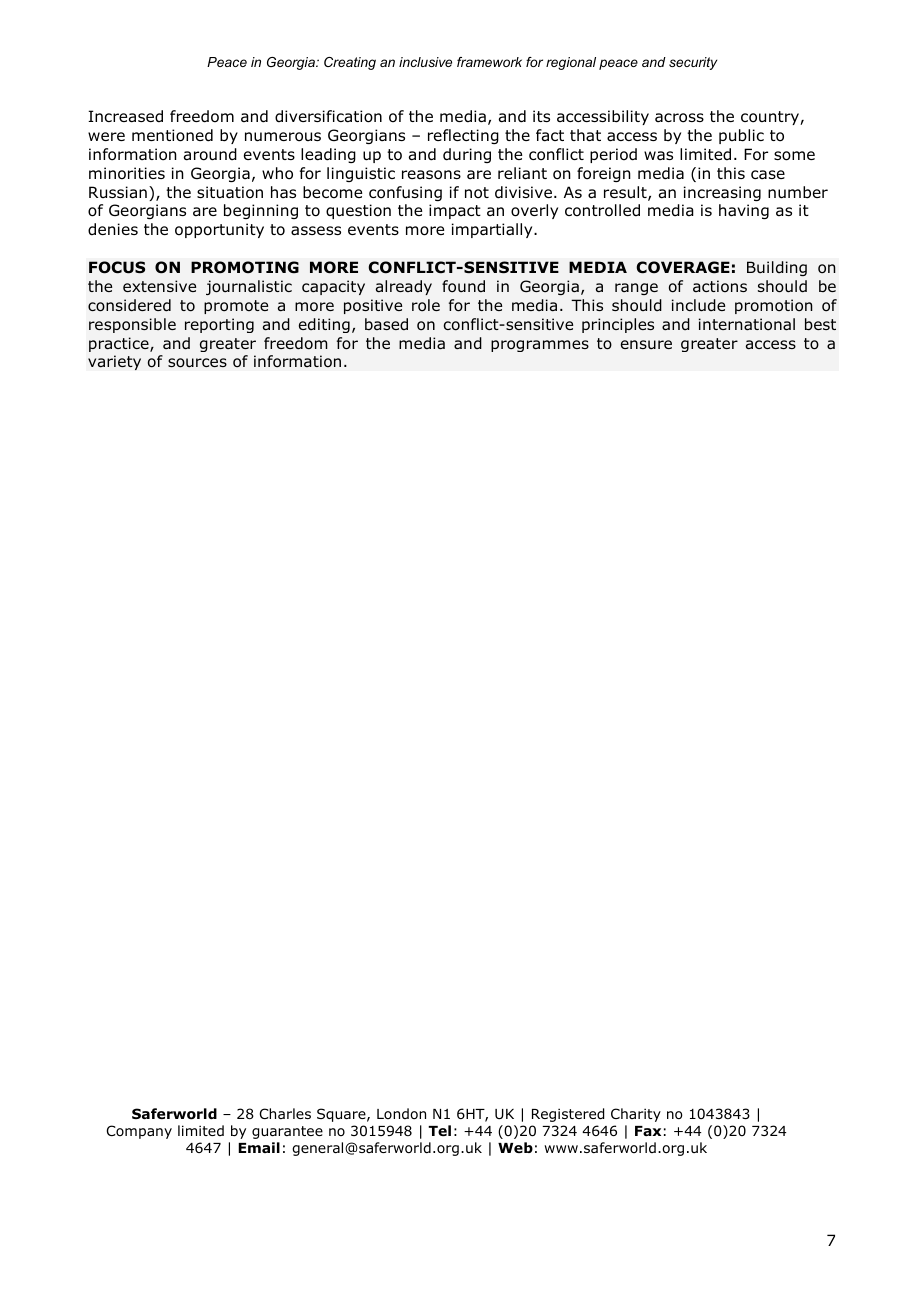 Image resolution: width=924 pixels, height=1308 pixels. What do you see at coordinates (636, 1115) in the screenshot?
I see `Charity` at bounding box center [636, 1115].
